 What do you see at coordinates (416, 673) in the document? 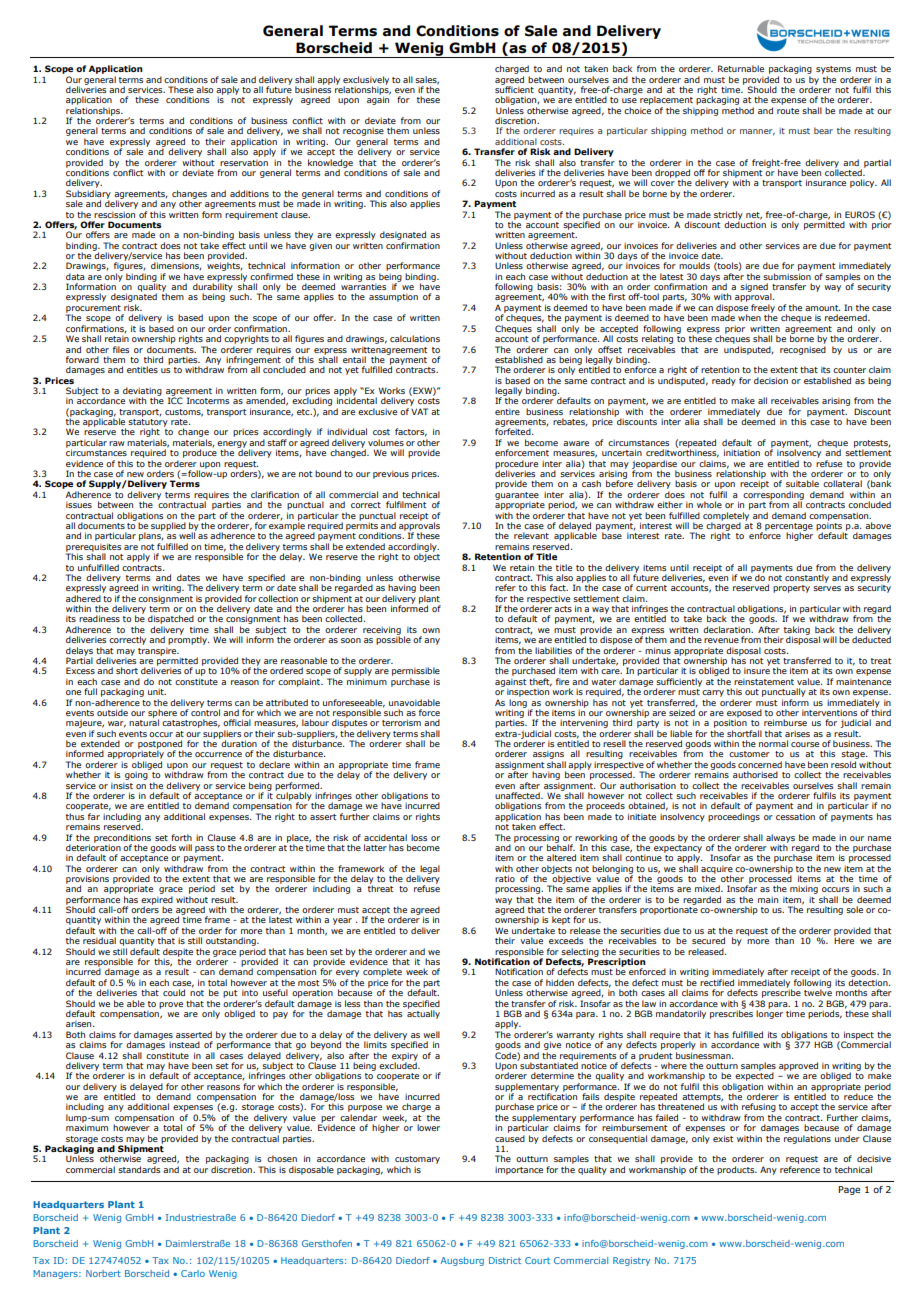
I see `permissible` at bounding box center [416, 673].
